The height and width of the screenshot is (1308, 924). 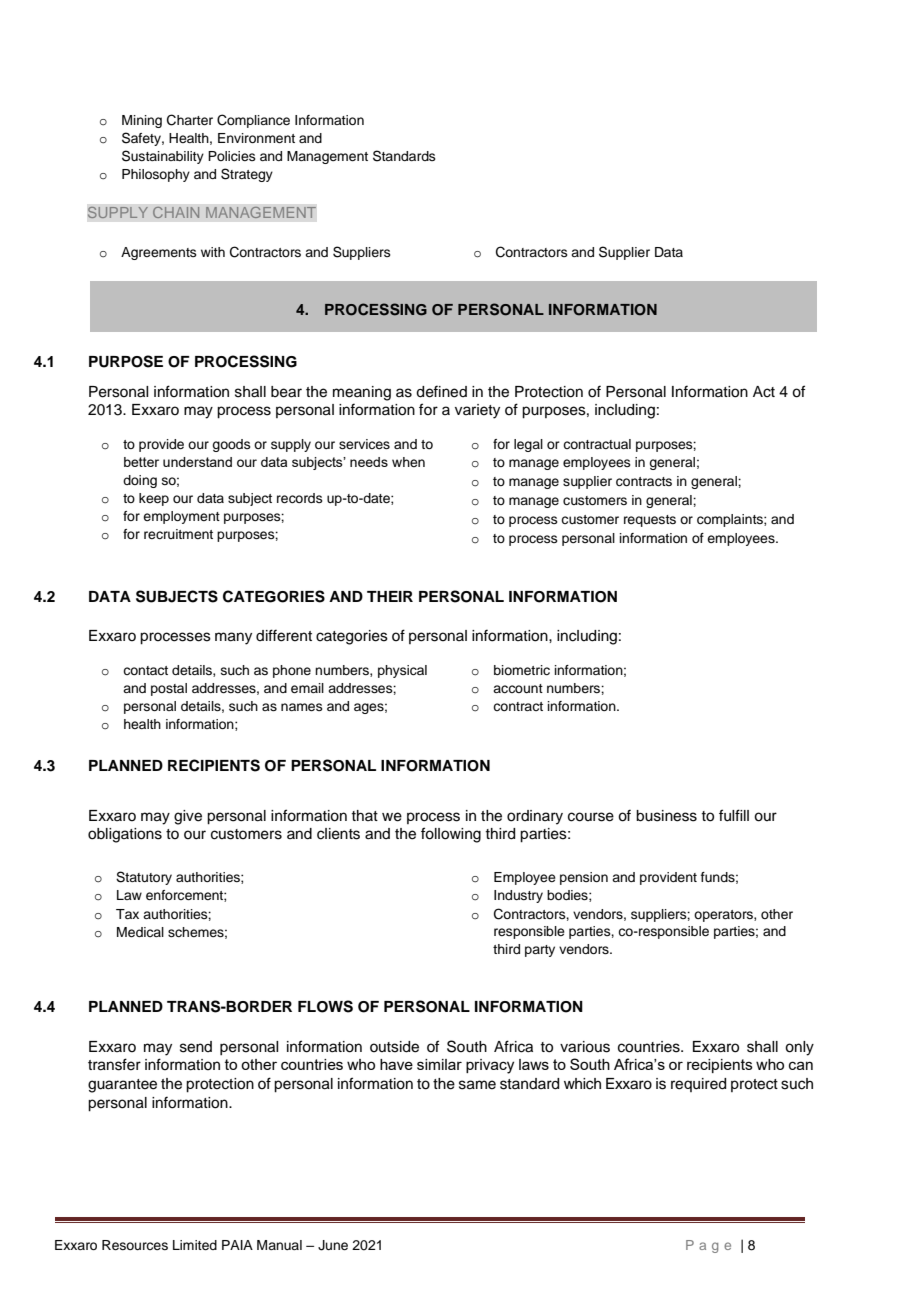 What do you see at coordinates (540, 951) in the screenshot?
I see `party` at bounding box center [540, 951].
